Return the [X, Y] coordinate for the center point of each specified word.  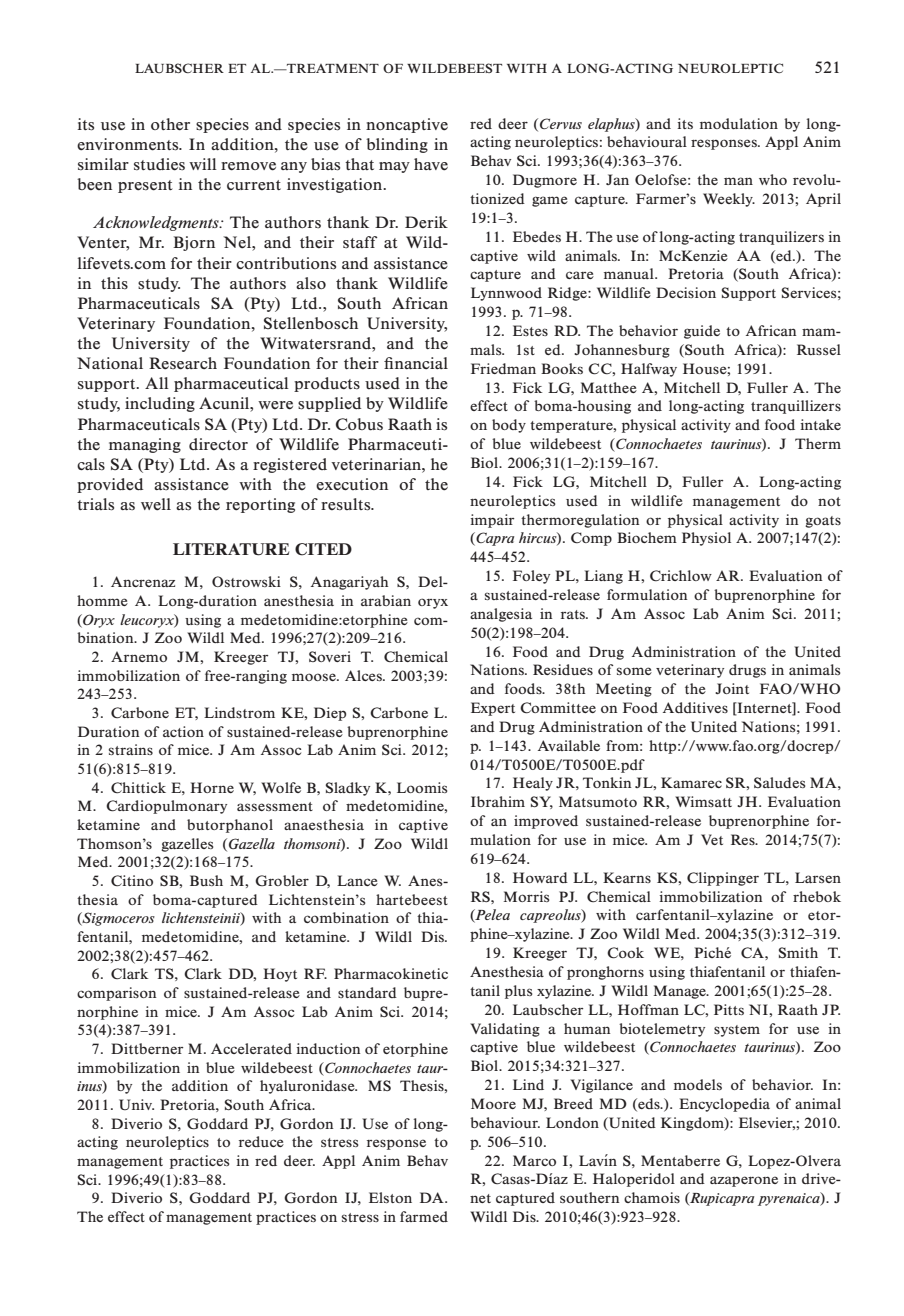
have [431, 164]
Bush [206, 880]
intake [820, 424]
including [160, 404]
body [509, 426]
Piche [712, 952]
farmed [424, 1216]
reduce [261, 1141]
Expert [493, 709]
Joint [732, 688]
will [203, 164]
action [183, 731]
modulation [739, 123]
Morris [526, 896]
